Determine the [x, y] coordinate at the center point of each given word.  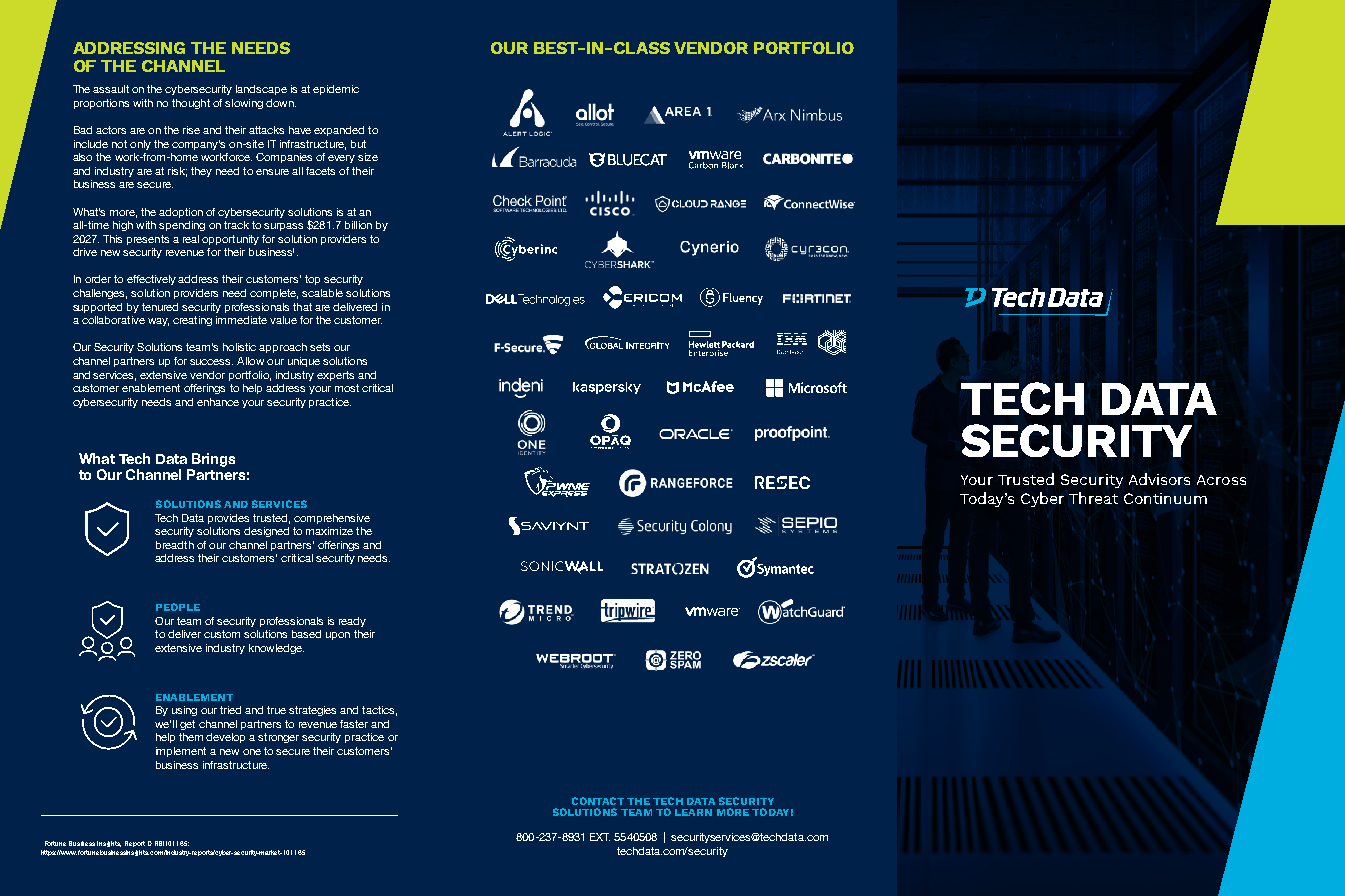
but [358, 144]
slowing [244, 104]
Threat [1093, 498]
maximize [329, 531]
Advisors [1159, 479]
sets [320, 347]
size [368, 157]
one [252, 752]
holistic [239, 347]
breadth [175, 545]
